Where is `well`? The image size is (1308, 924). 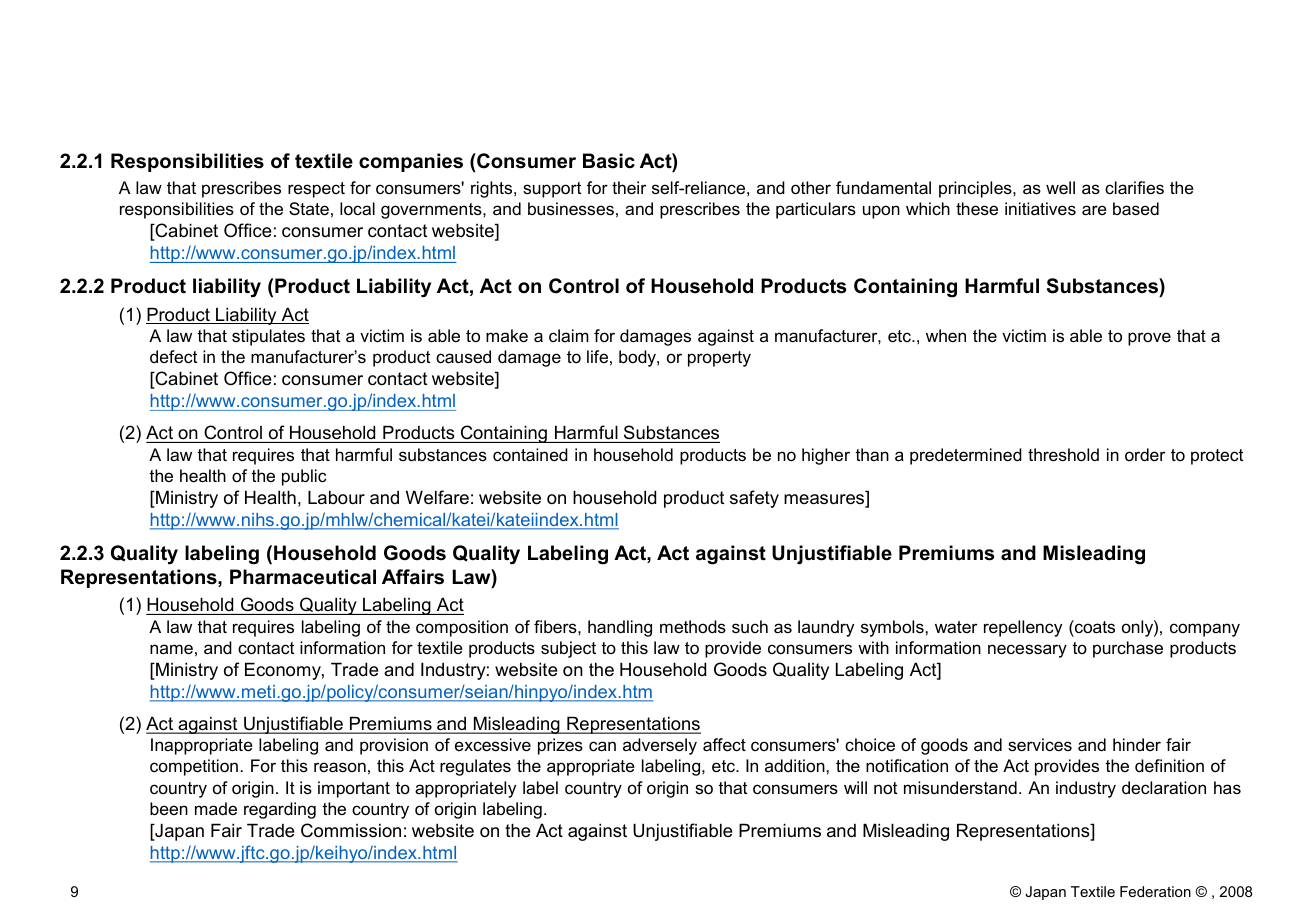
well is located at coordinates (1060, 188).
